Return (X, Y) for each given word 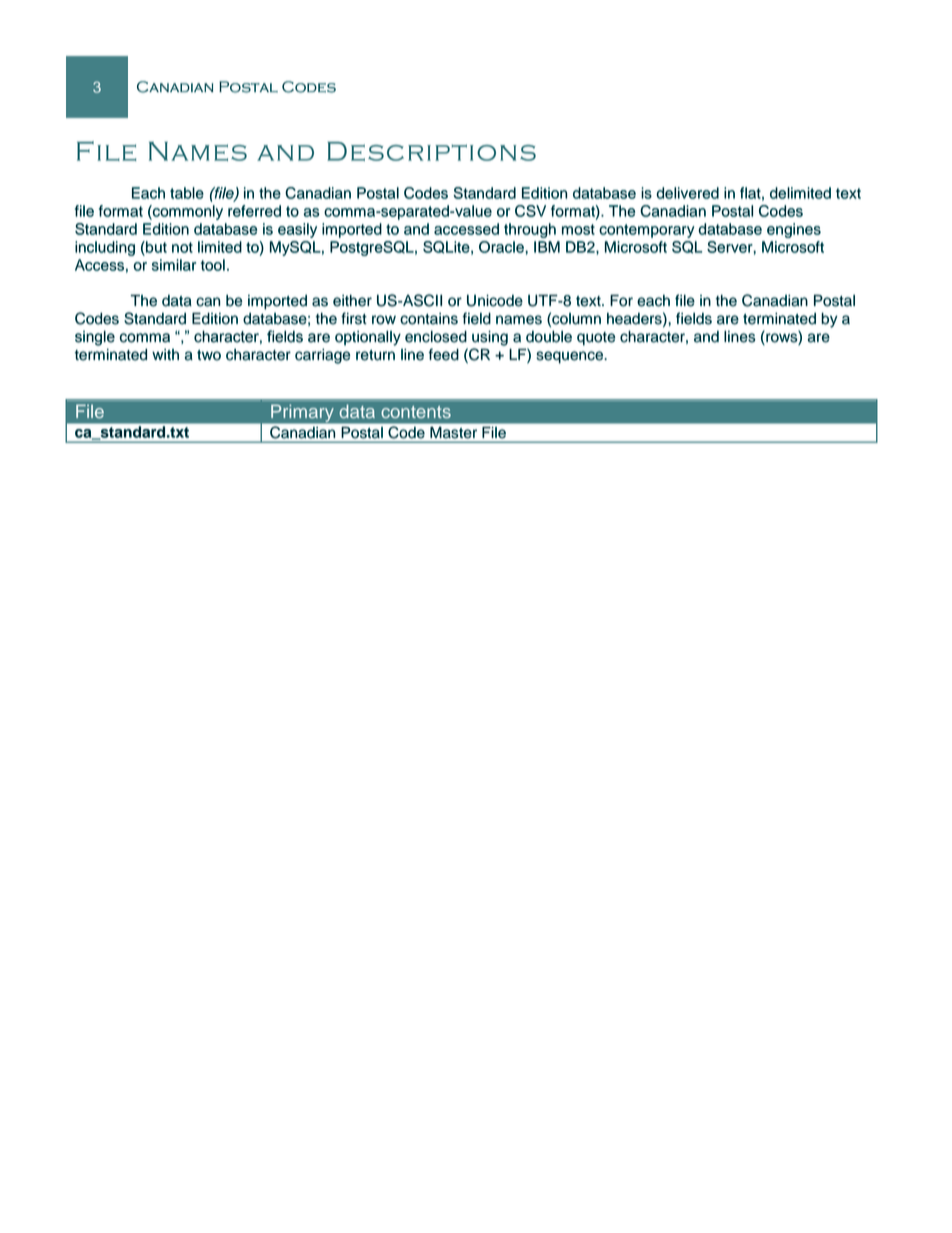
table (187, 193)
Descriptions (431, 151)
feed (444, 354)
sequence (571, 357)
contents (416, 412)
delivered (687, 193)
